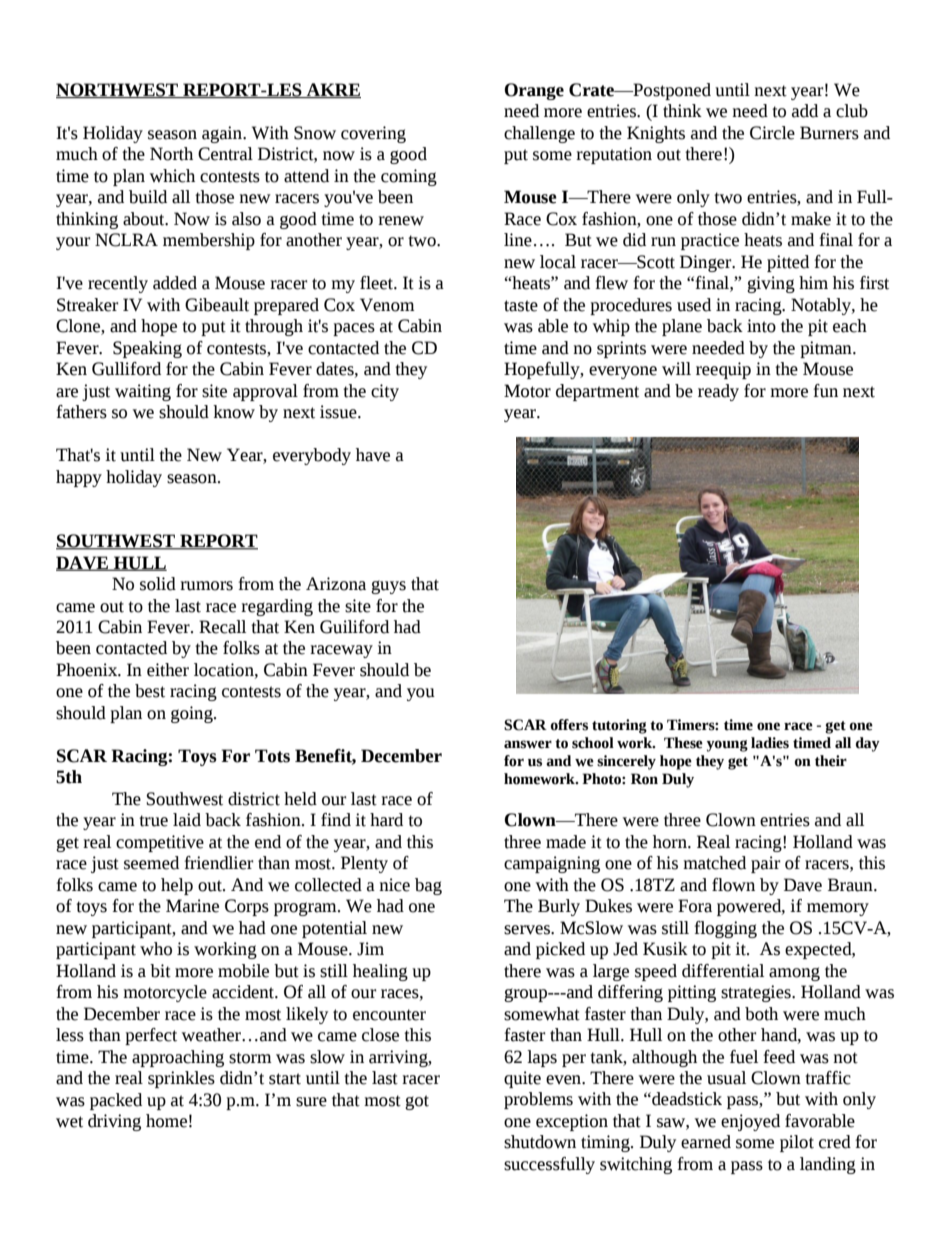 This screenshot has height=1233, width=952. I want to click on Circle, so click(772, 133).
